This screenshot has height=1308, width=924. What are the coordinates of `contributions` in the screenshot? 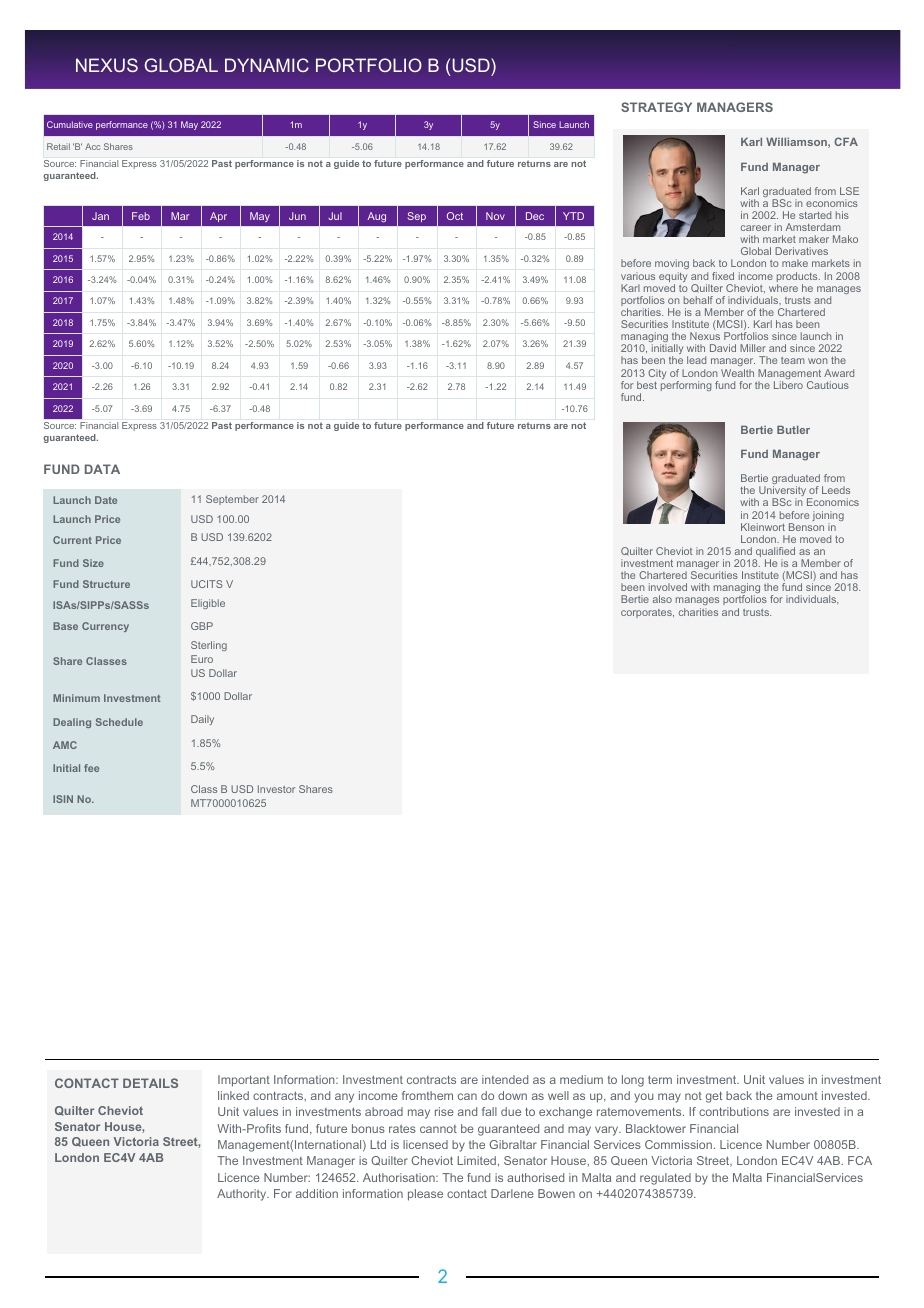 It's located at (734, 1111).
